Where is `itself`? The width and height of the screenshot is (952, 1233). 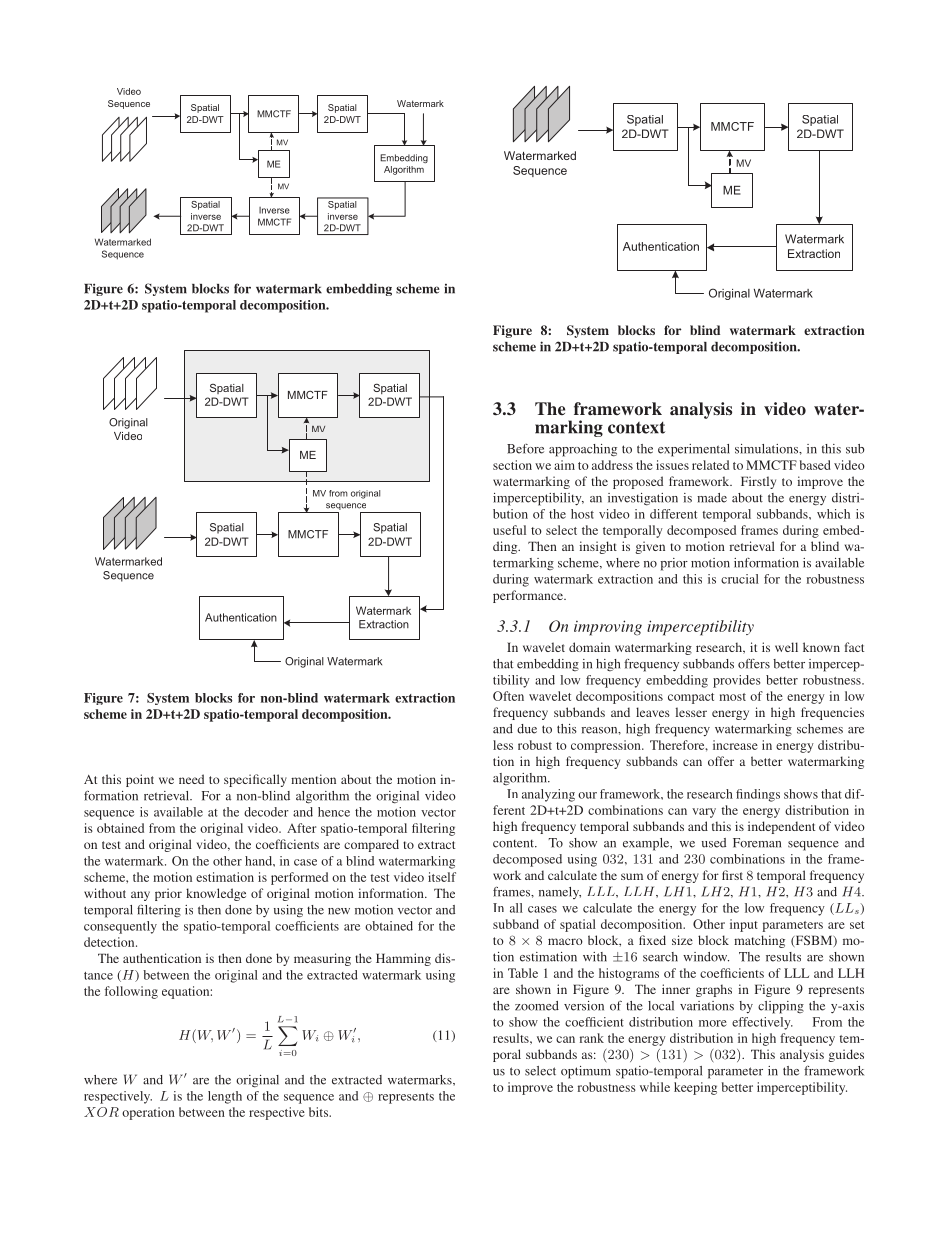
itself is located at coordinates (442, 877).
